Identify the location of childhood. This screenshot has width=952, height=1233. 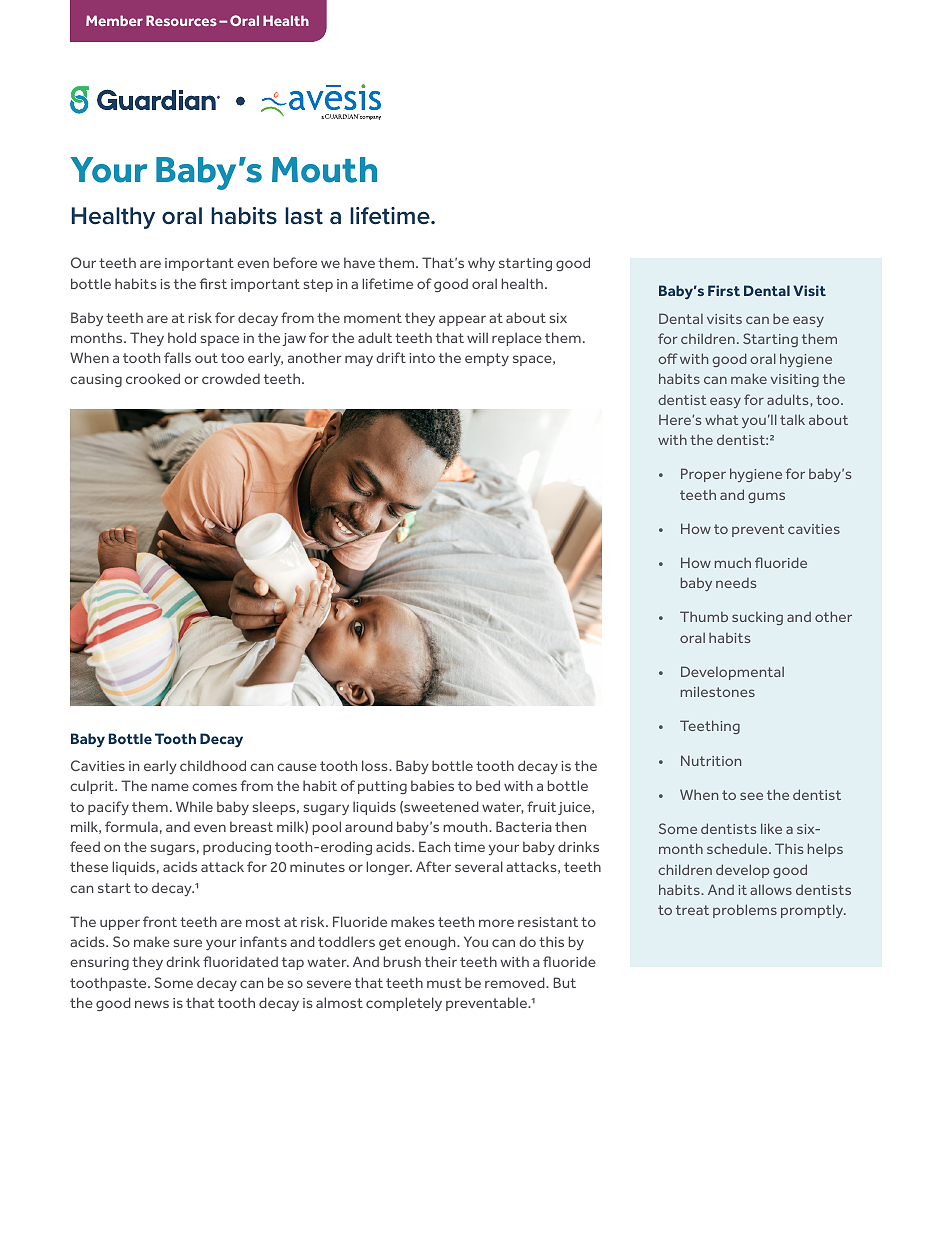
(213, 765).
